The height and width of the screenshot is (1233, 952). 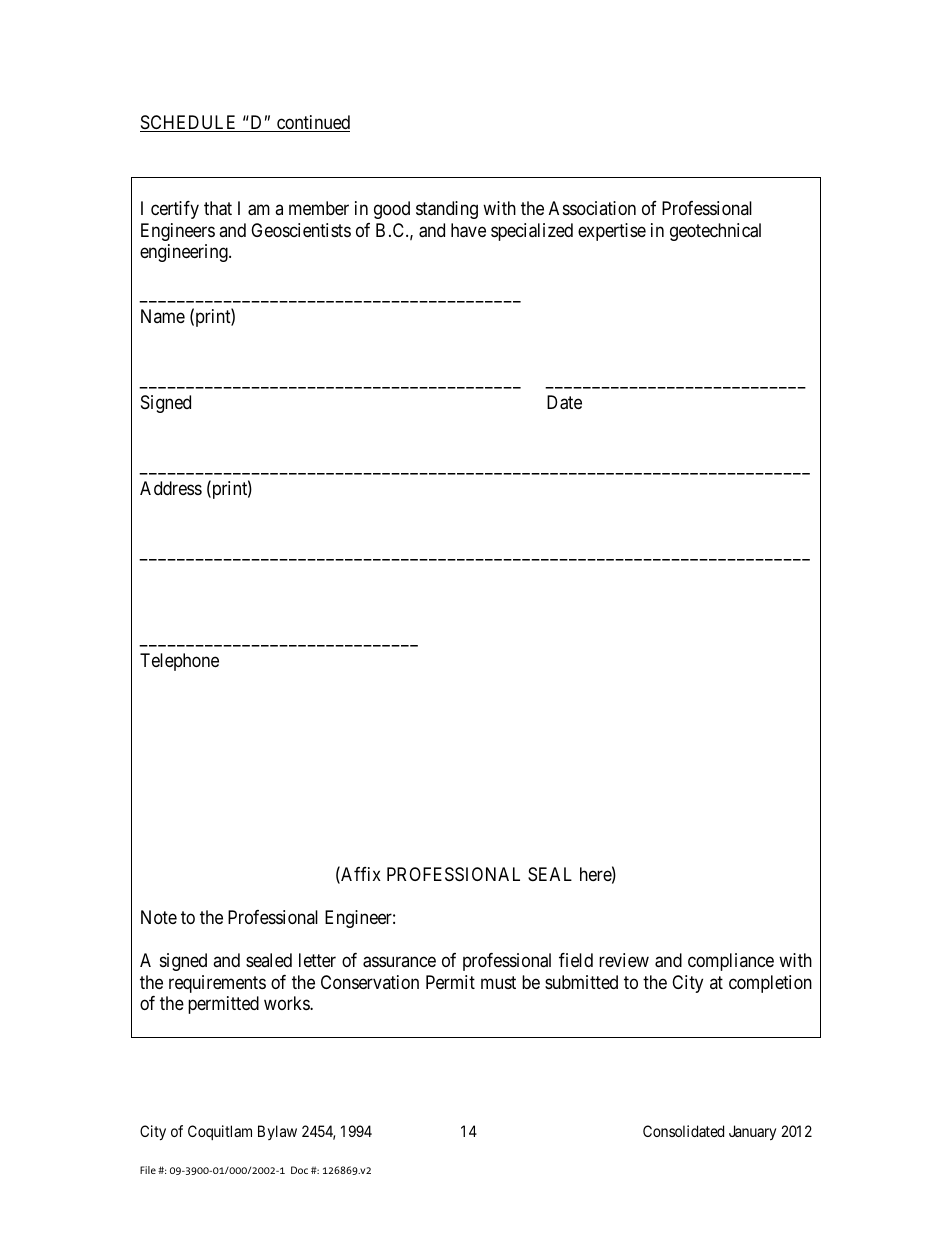 What do you see at coordinates (171, 488) in the screenshot?
I see `Address` at bounding box center [171, 488].
